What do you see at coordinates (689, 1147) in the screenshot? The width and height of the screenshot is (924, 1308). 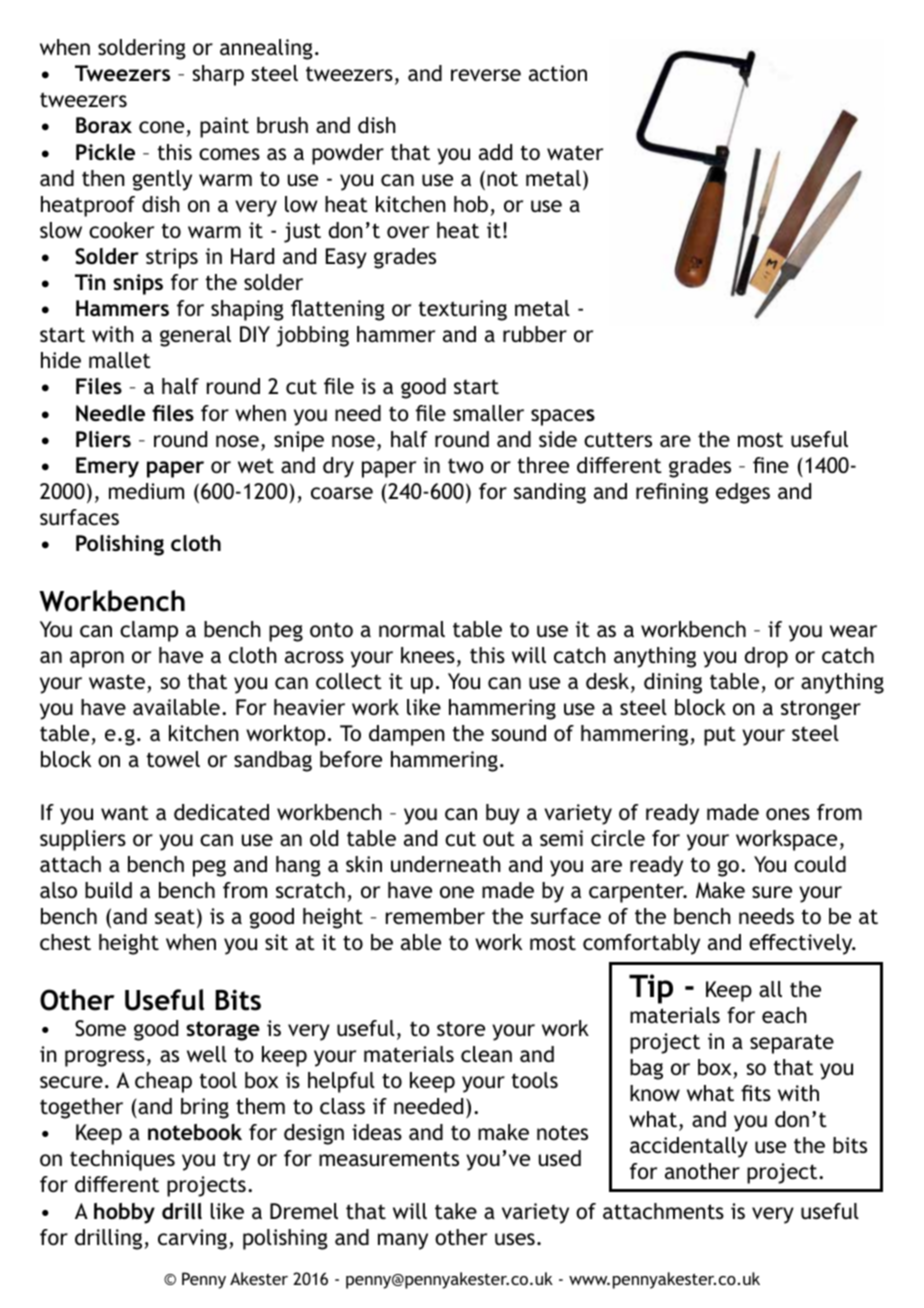 I see `accidentally` at bounding box center [689, 1147].
